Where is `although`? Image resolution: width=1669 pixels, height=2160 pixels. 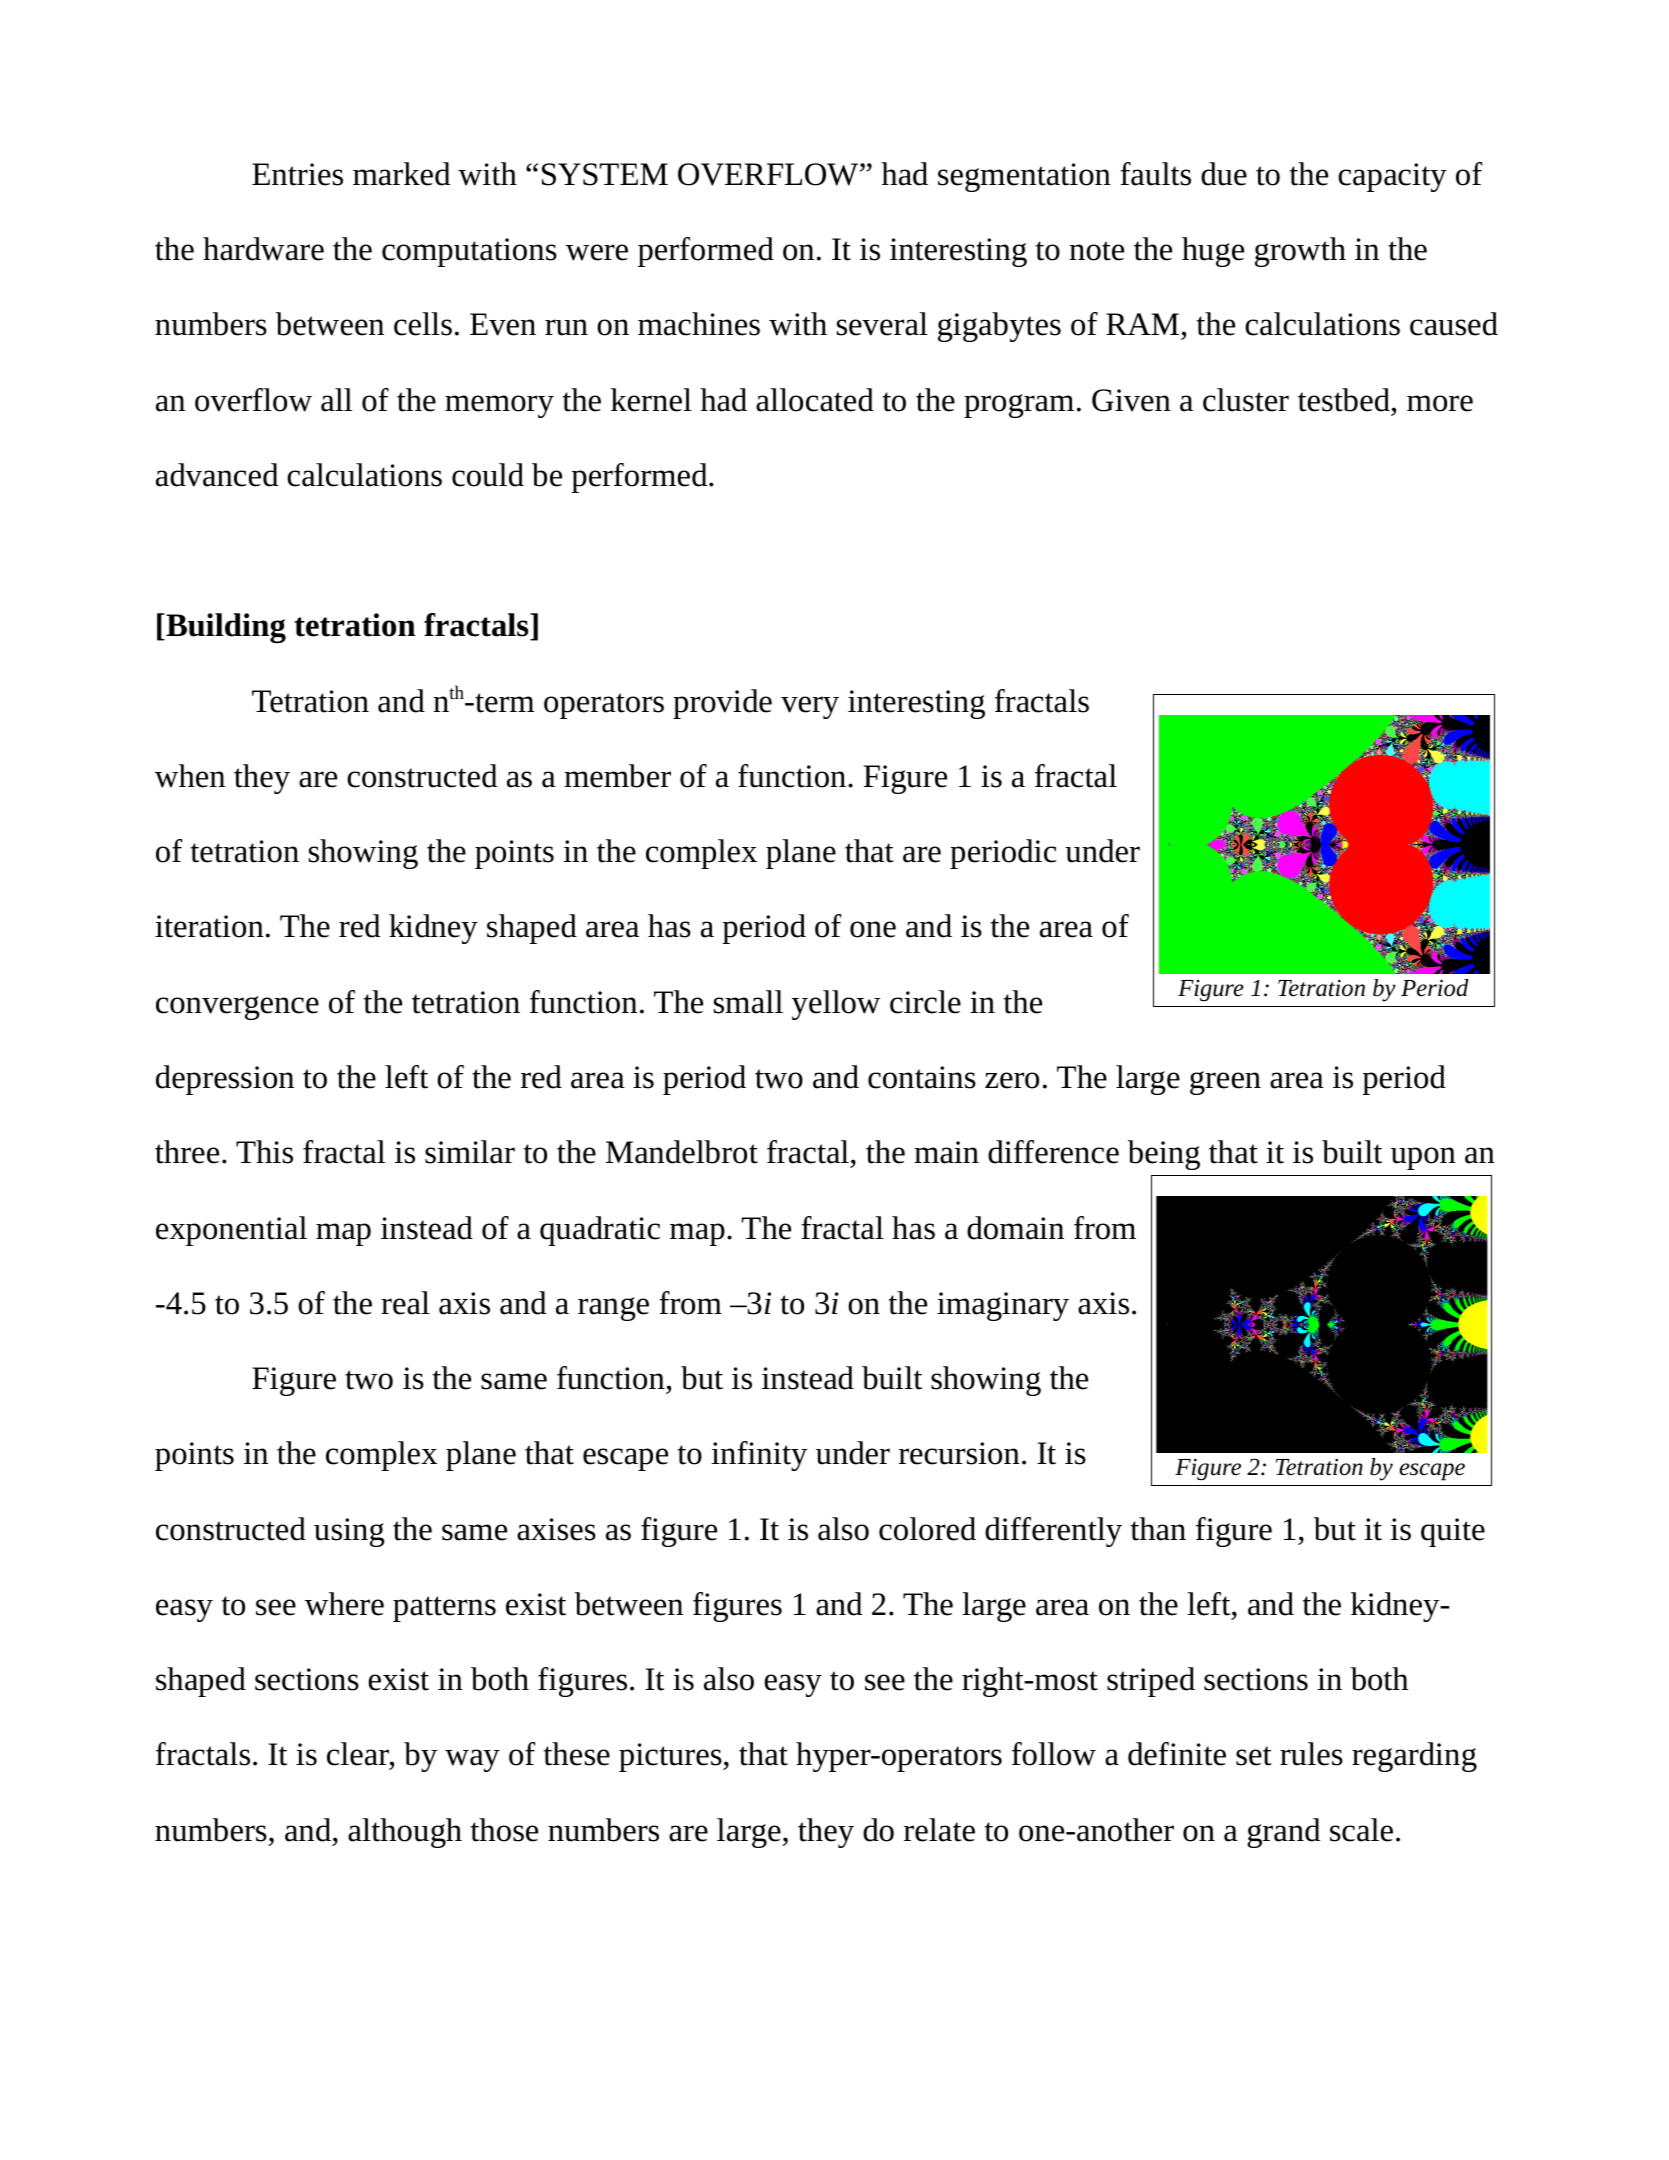
although is located at coordinates (405, 1833).
